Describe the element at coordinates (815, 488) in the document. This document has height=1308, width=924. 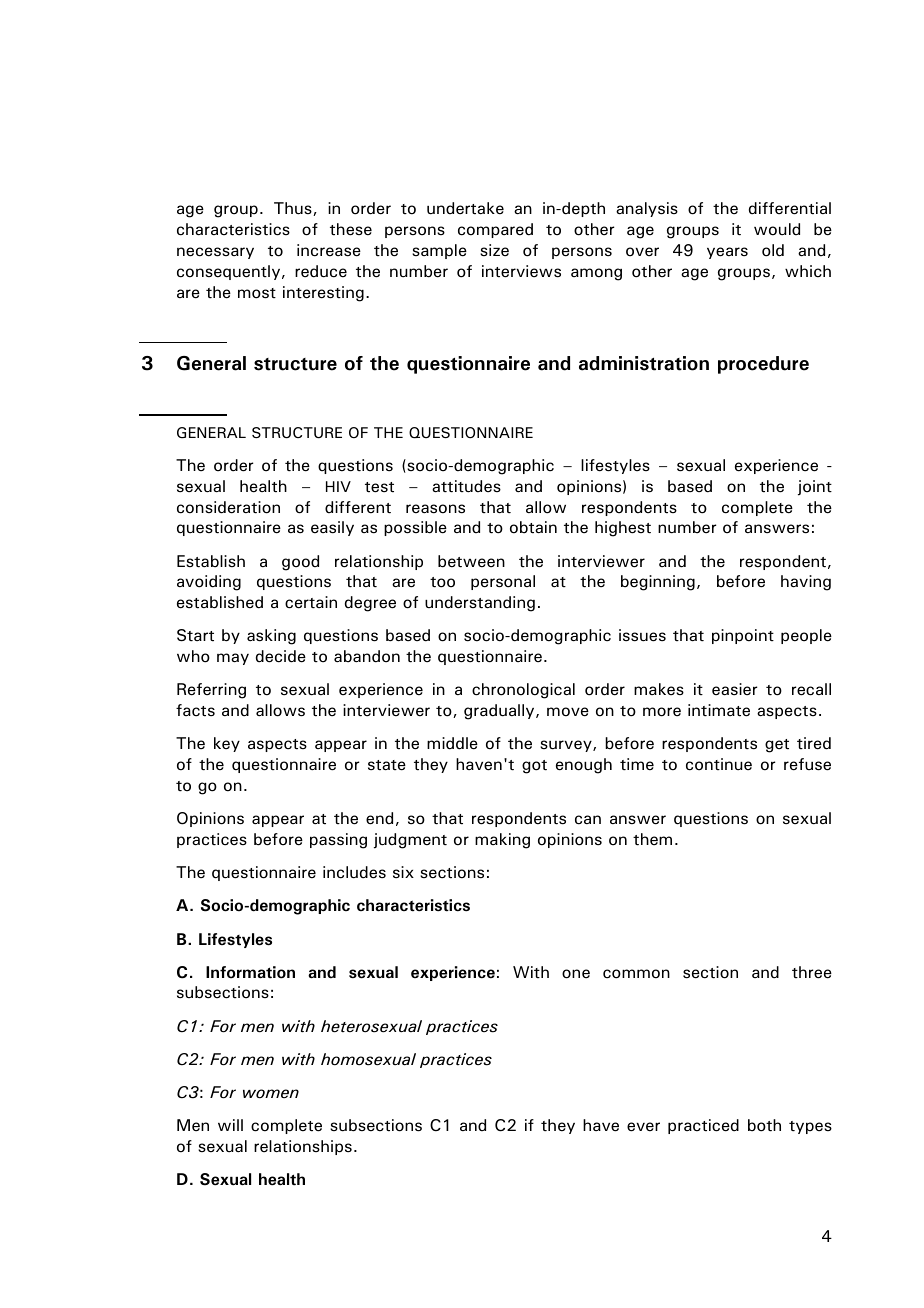
I see `joint` at that location.
